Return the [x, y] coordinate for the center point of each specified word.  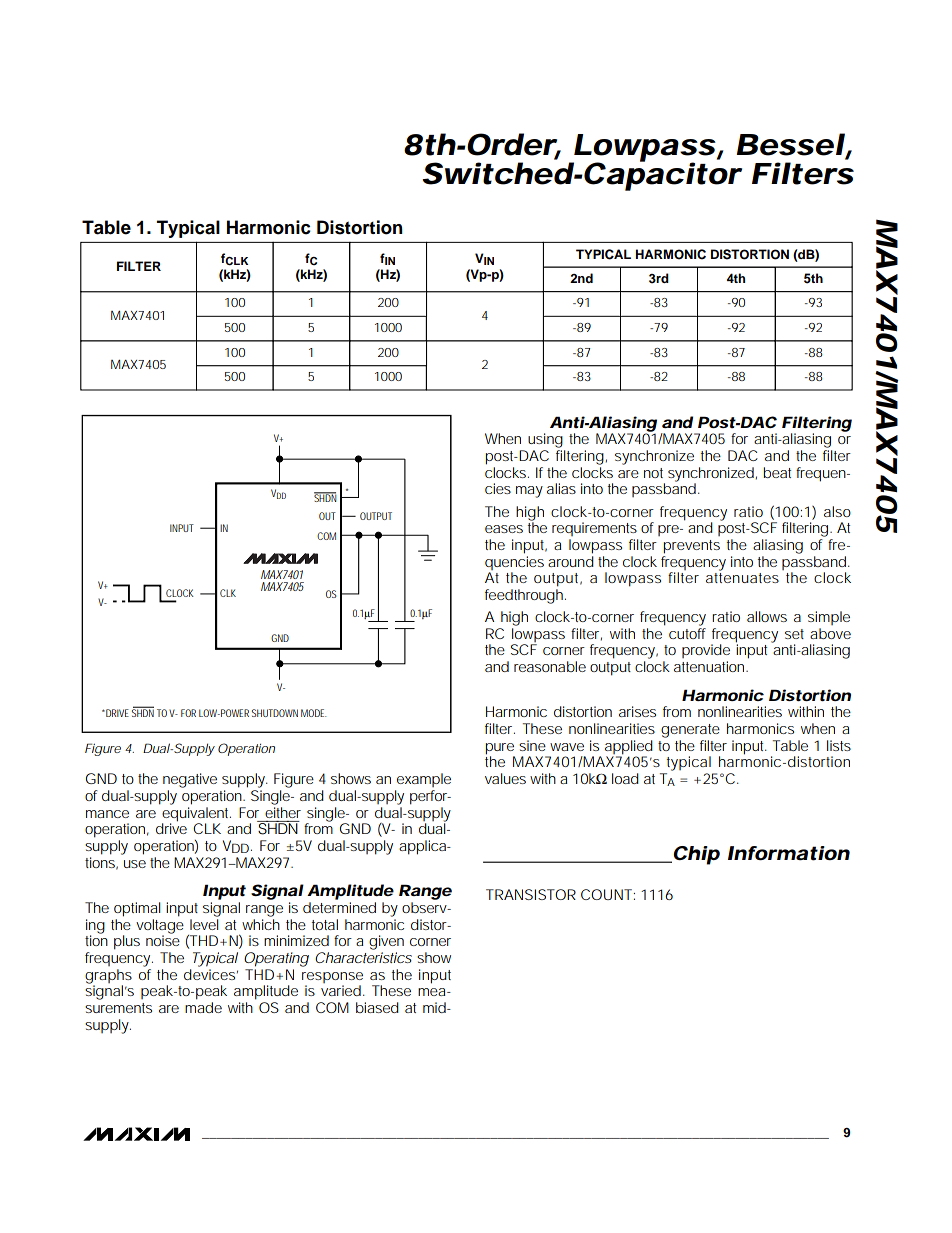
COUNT [606, 894]
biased [377, 1007]
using [545, 440]
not [653, 473]
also [837, 511]
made [203, 1007]
